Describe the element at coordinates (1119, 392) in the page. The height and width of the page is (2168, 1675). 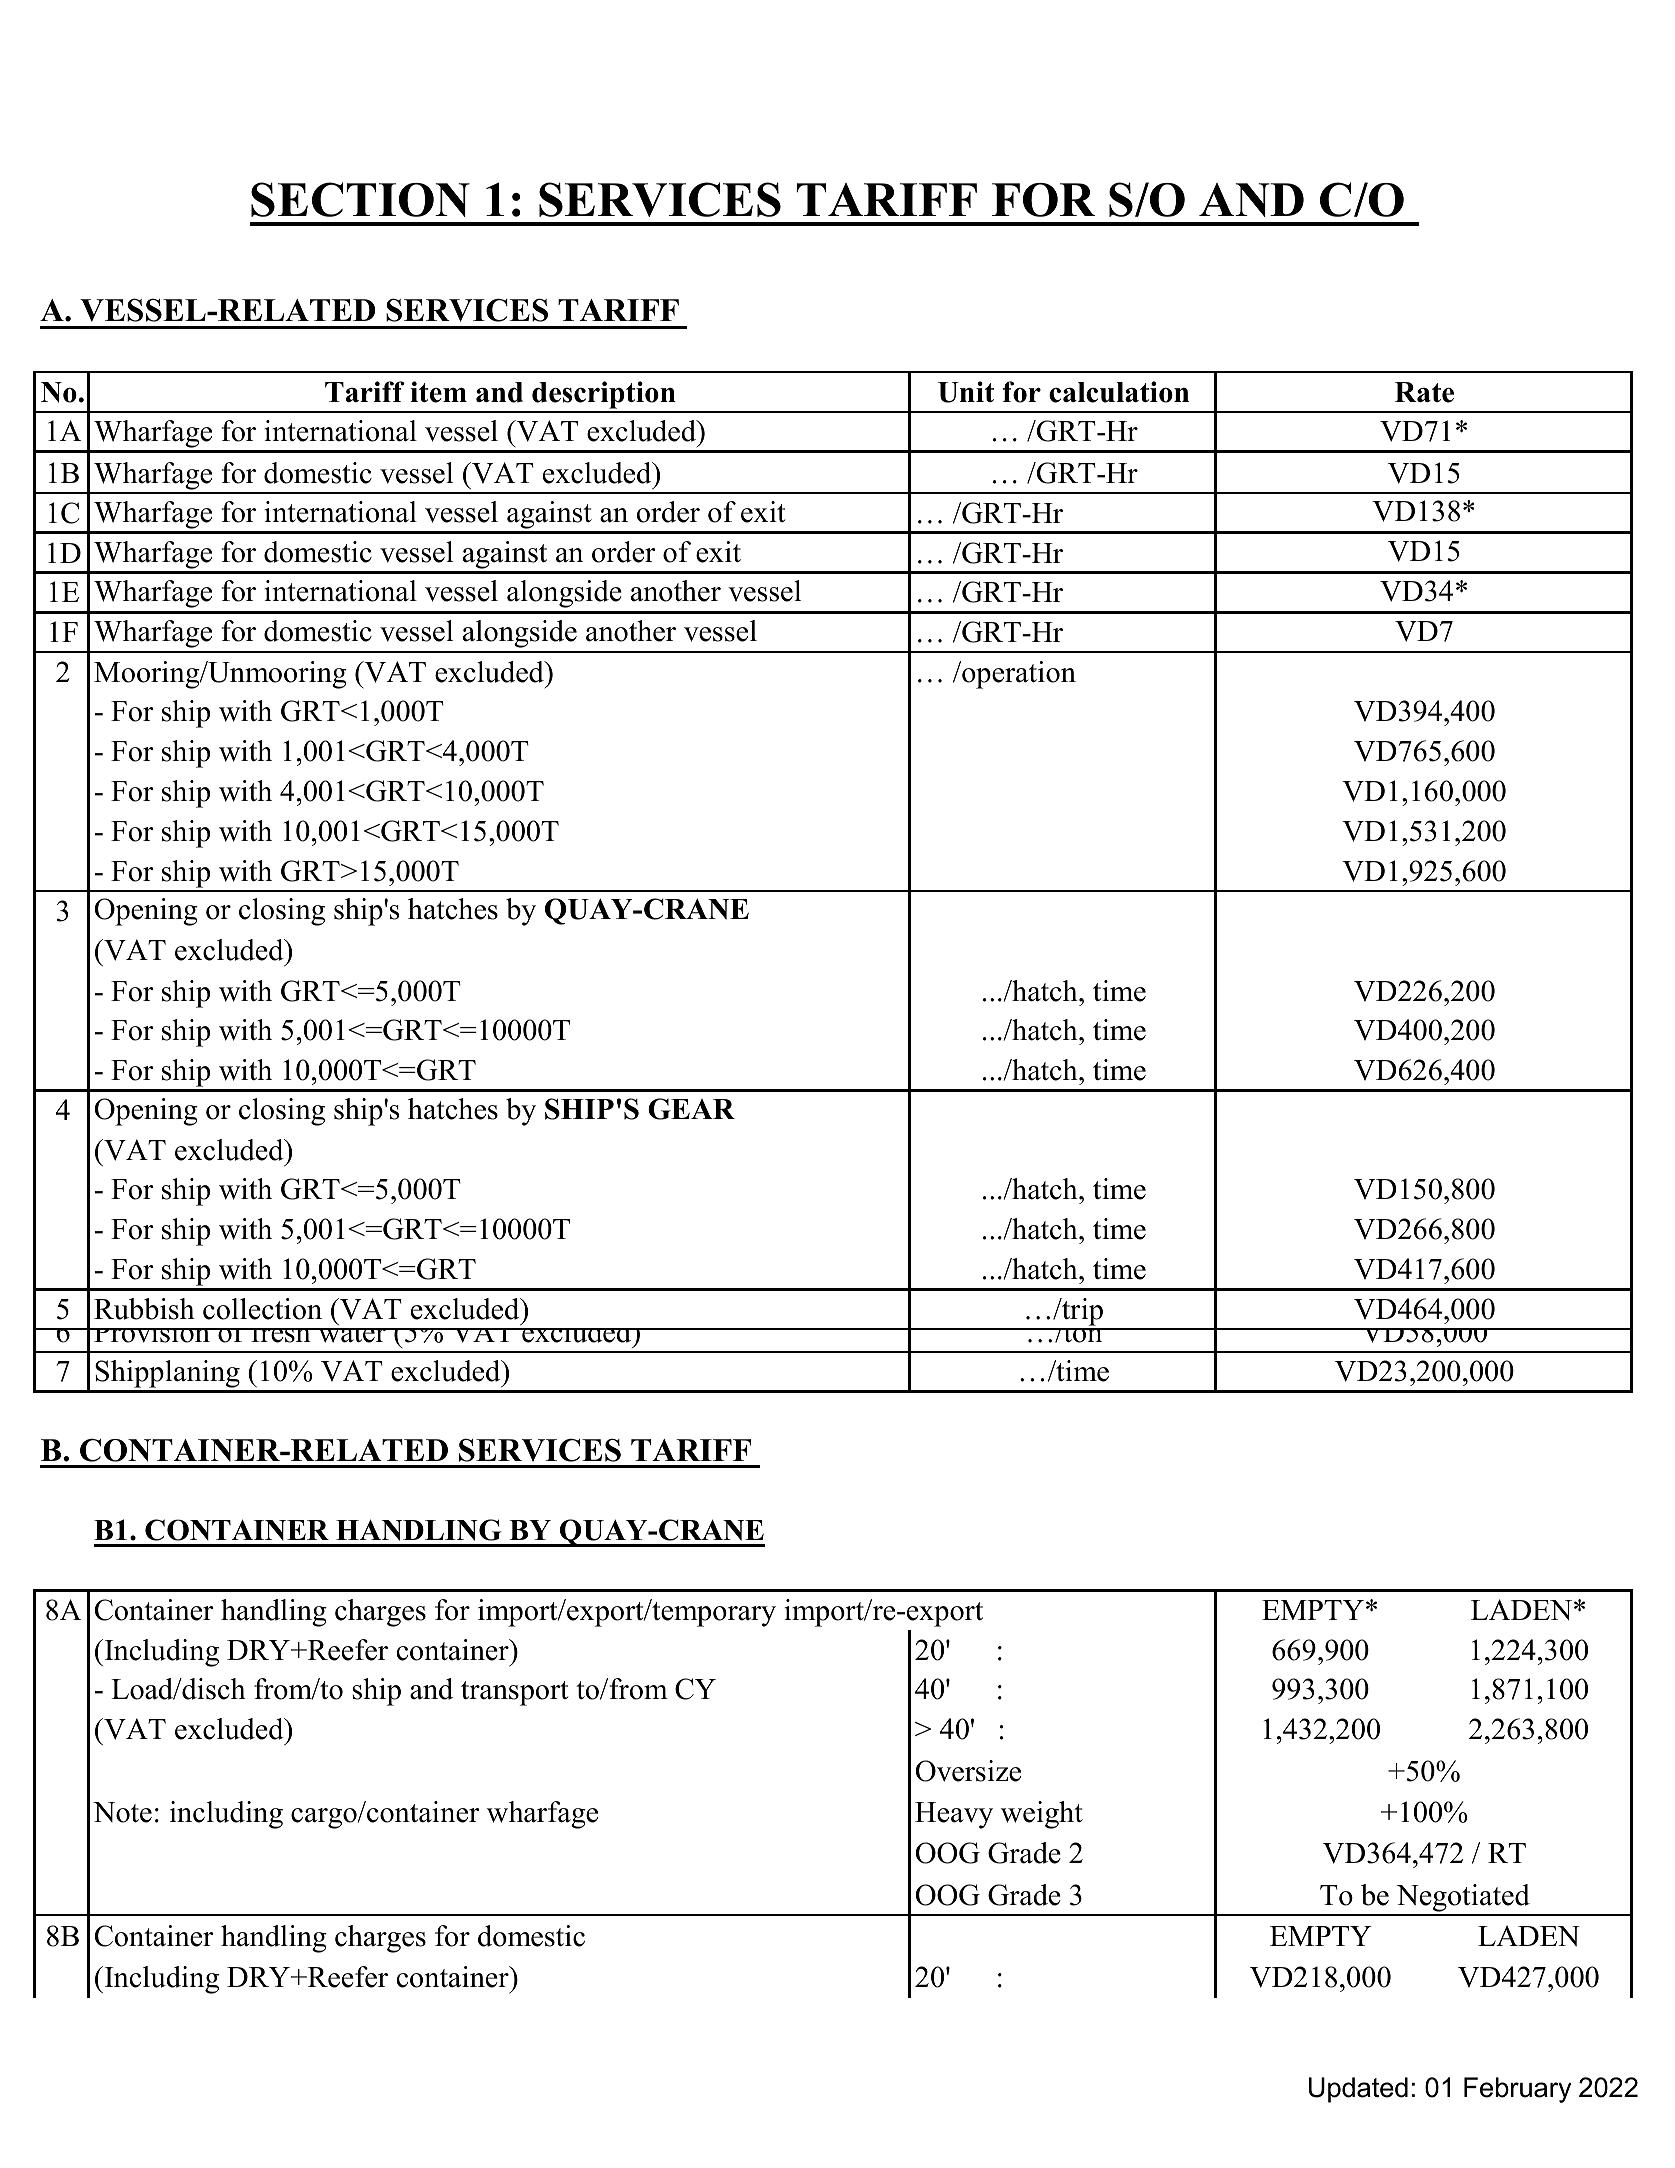
I see `calculation` at that location.
